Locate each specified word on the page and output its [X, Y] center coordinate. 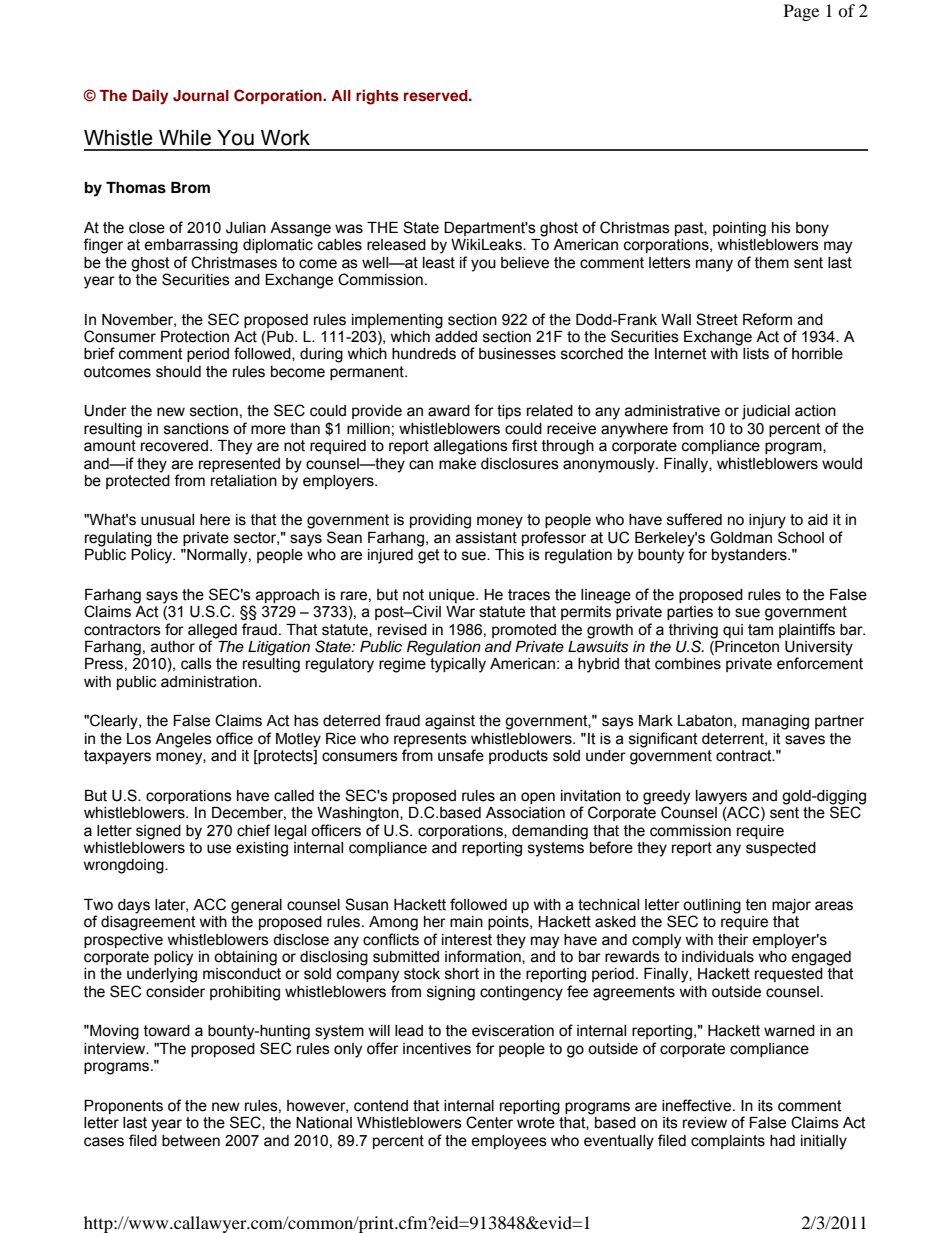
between [191, 1141]
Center [489, 1122]
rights [377, 97]
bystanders [750, 556]
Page [801, 12]
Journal [201, 96]
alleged [212, 631]
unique [453, 596]
